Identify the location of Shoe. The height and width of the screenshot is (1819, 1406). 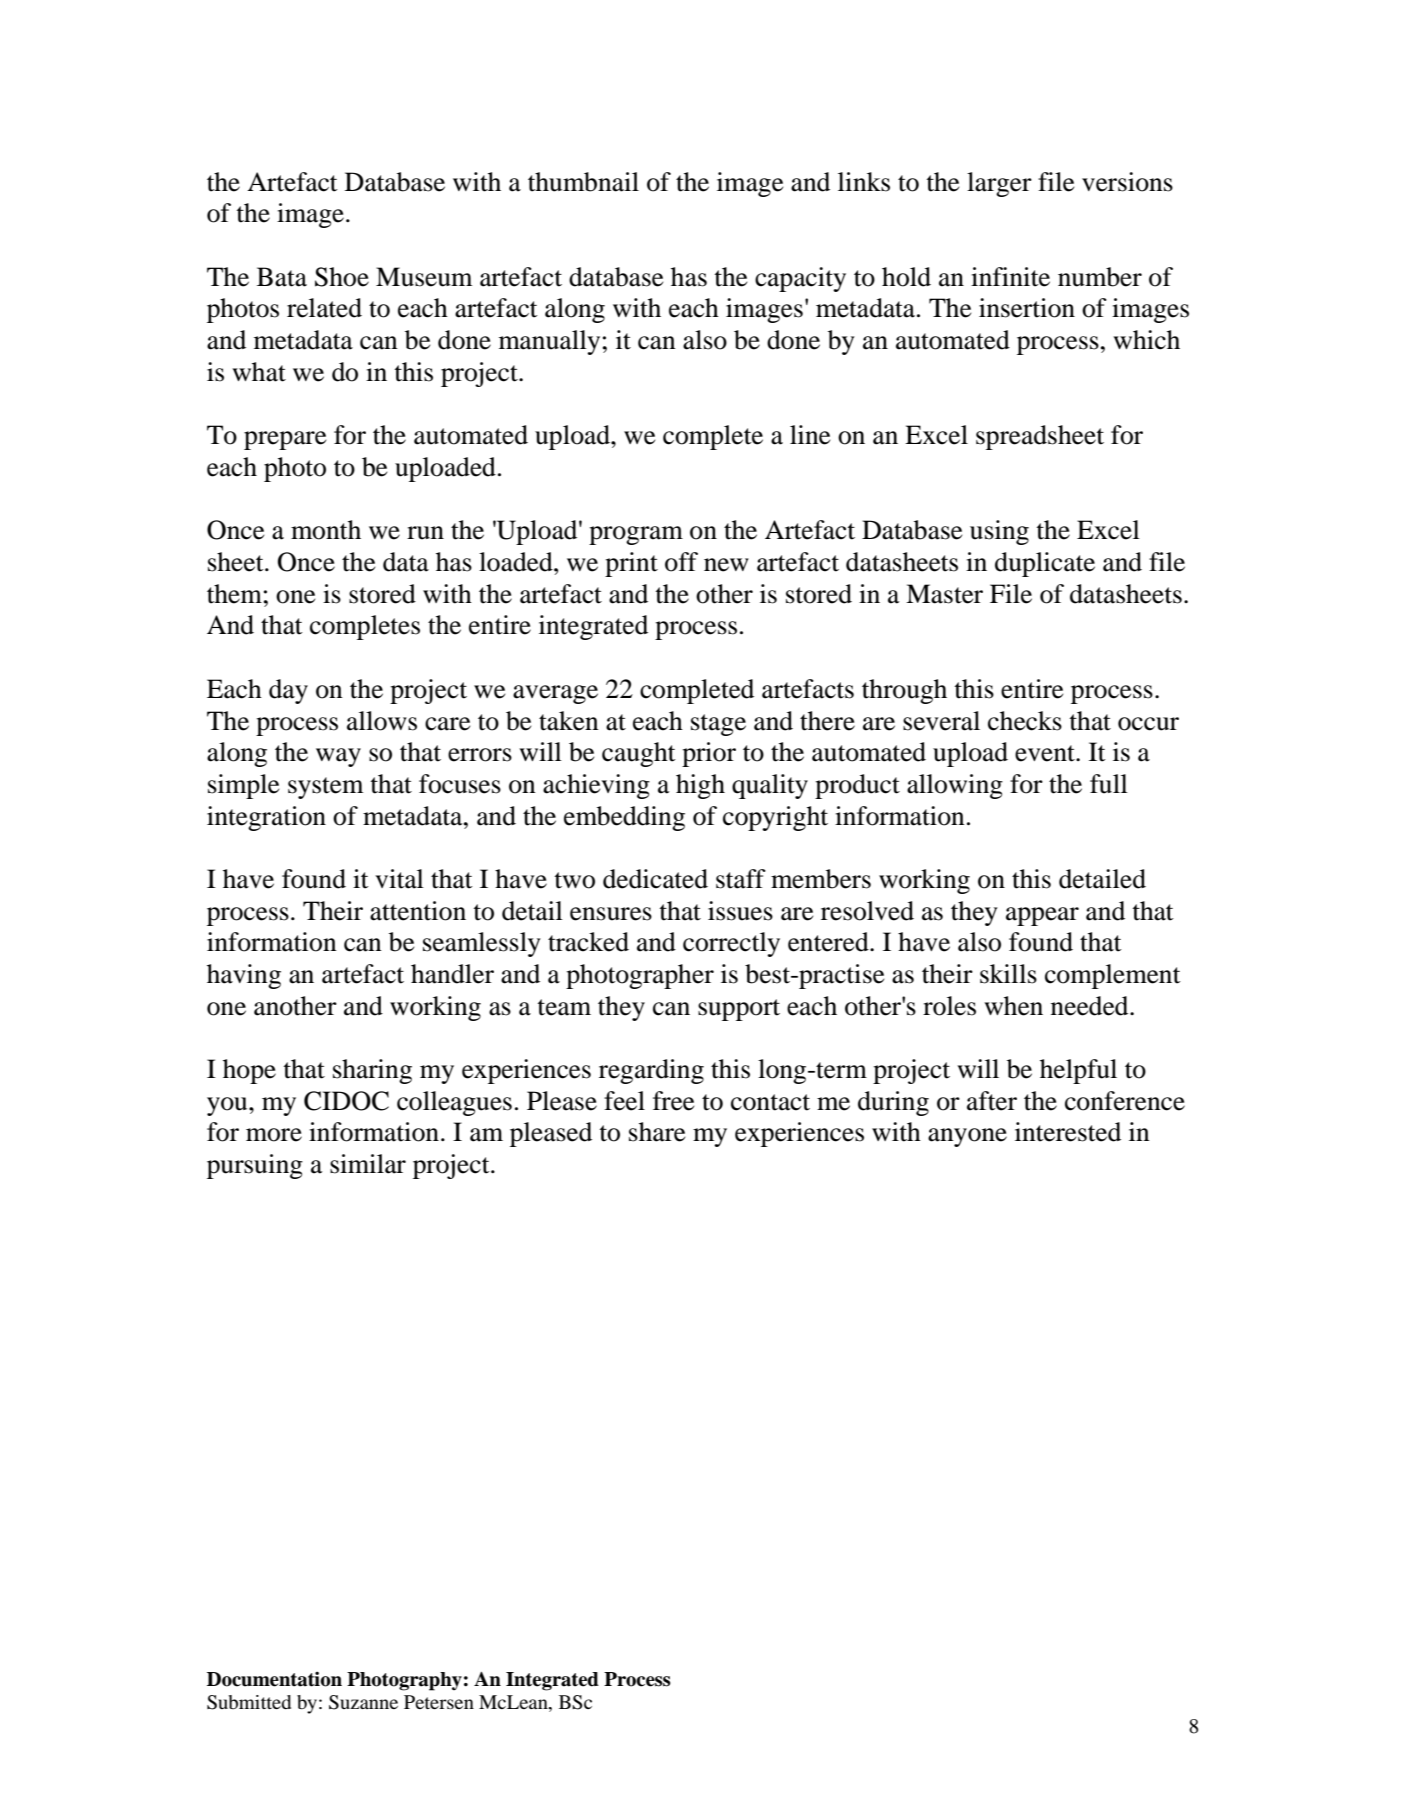
(342, 277).
